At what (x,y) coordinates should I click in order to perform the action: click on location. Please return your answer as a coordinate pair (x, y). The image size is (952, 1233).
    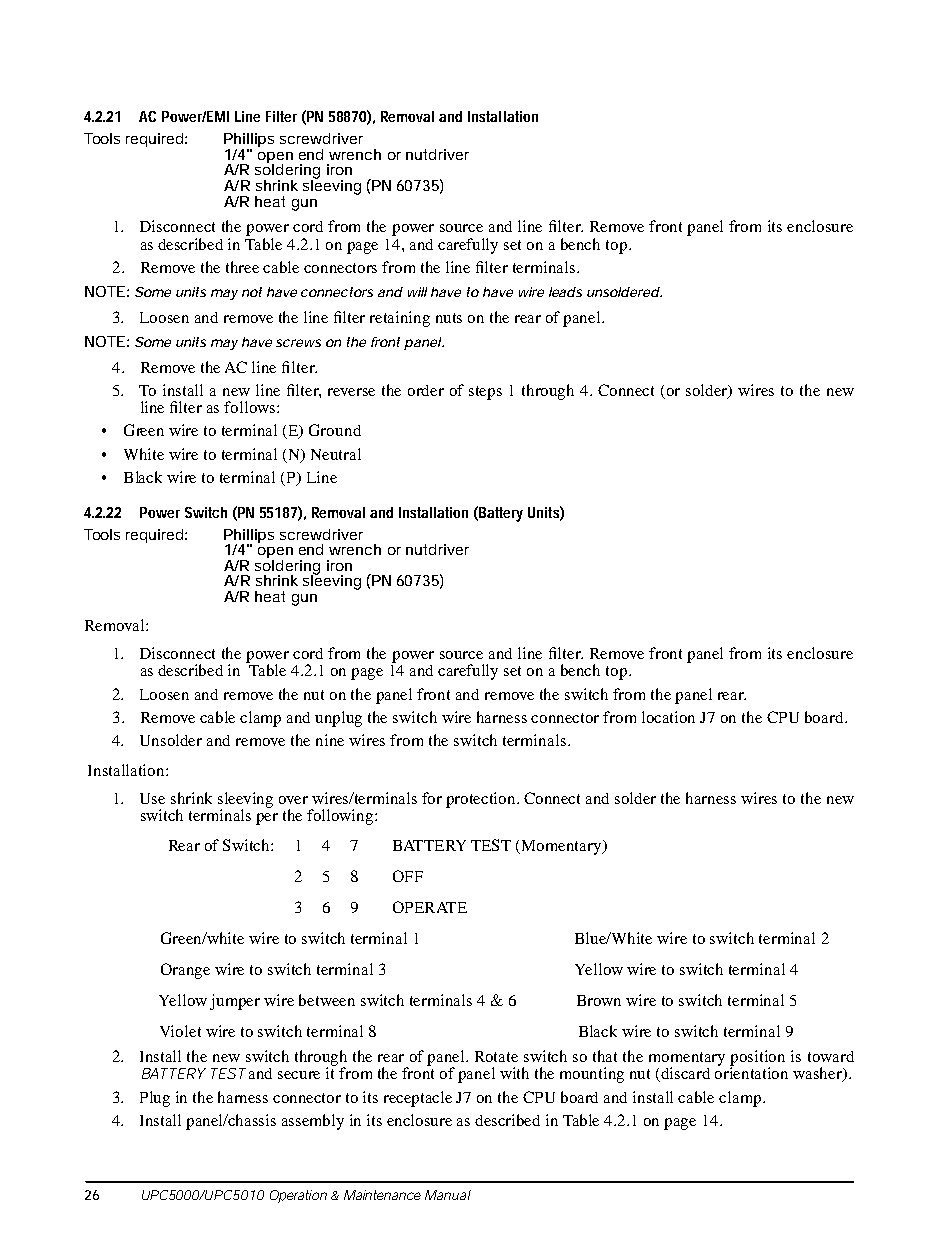
    Looking at the image, I should click on (668, 717).
